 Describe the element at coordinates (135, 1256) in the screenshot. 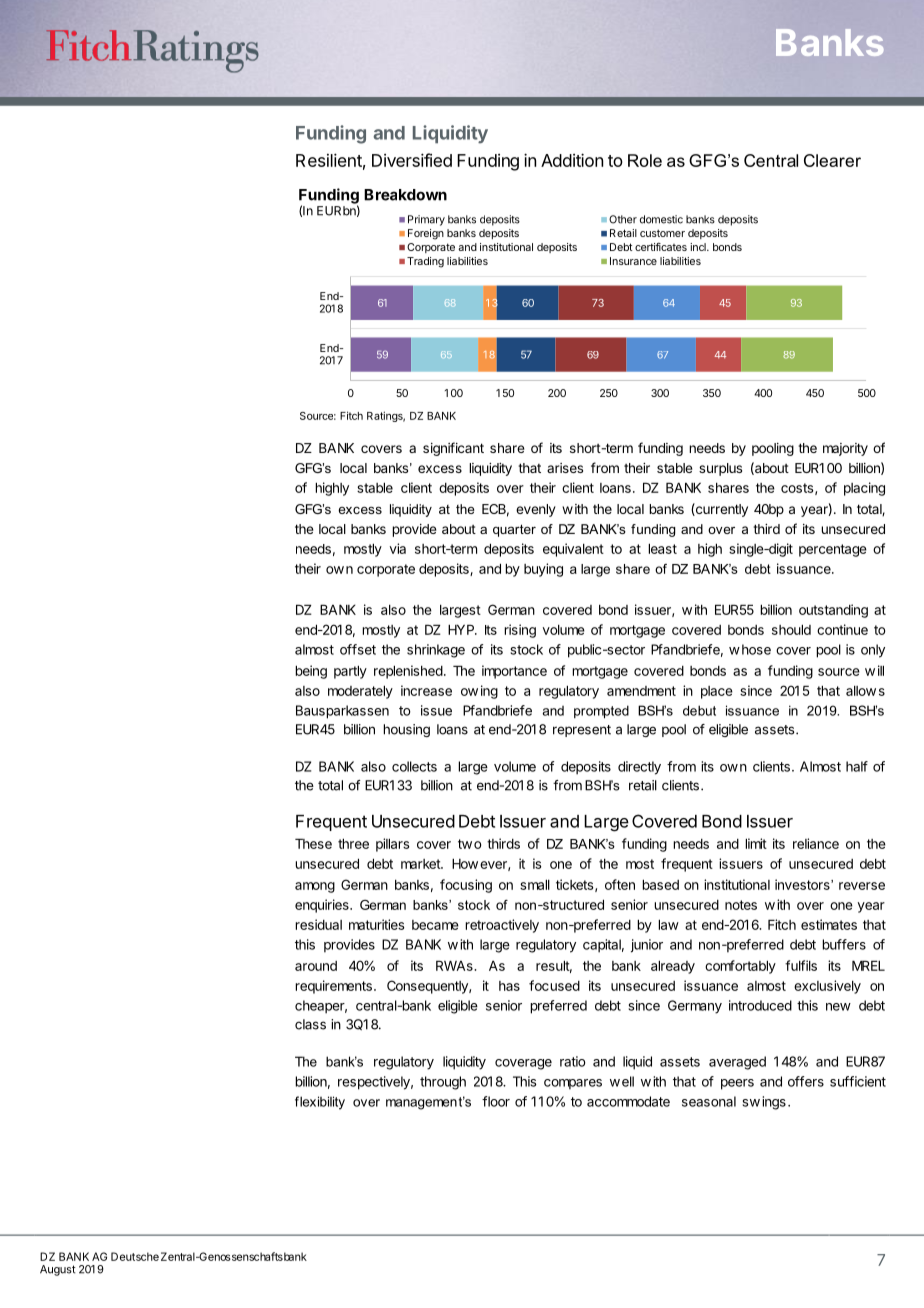

I see `Deutsche` at that location.
